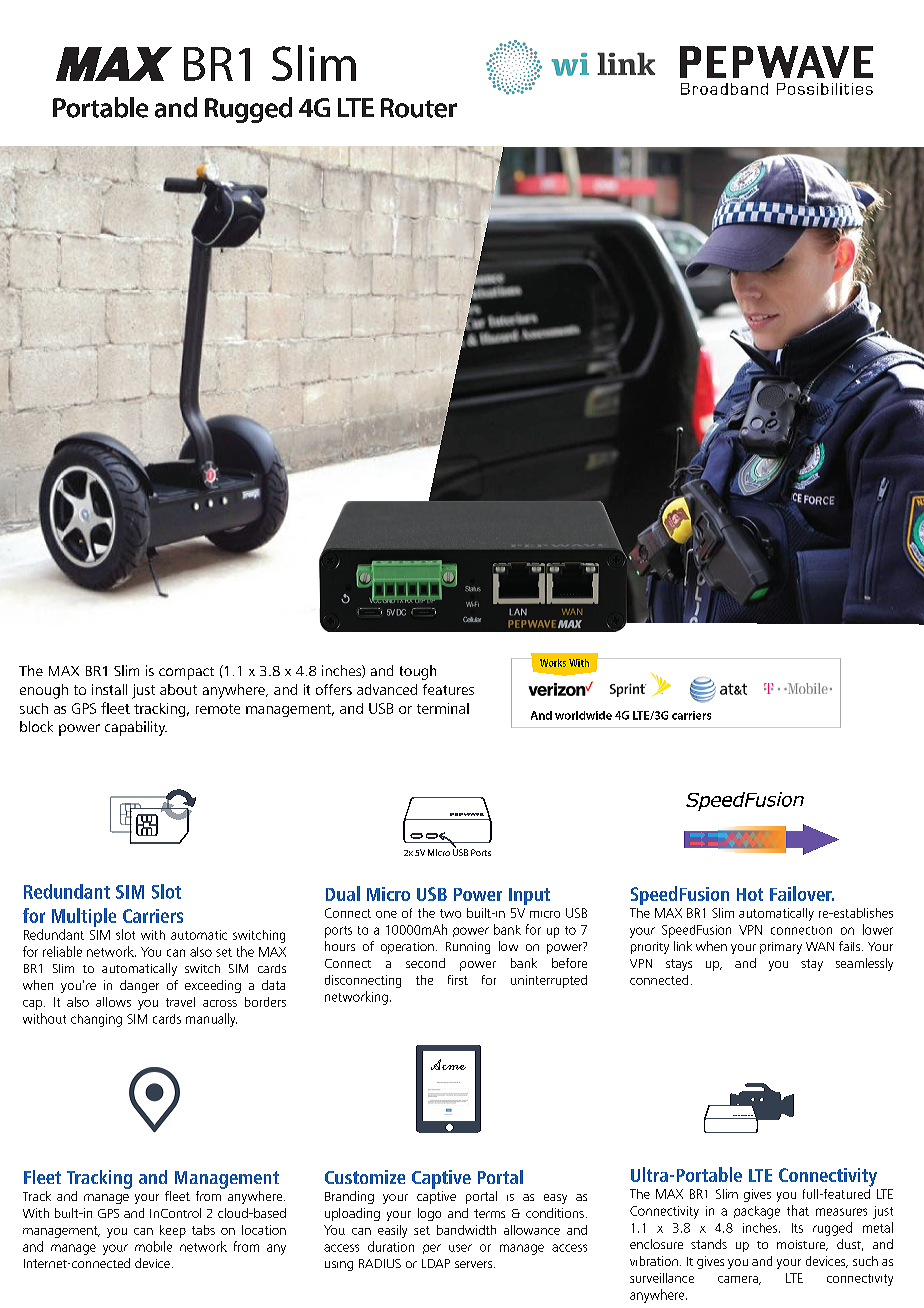  What do you see at coordinates (153, 1246) in the screenshot?
I see `mobile` at bounding box center [153, 1246].
